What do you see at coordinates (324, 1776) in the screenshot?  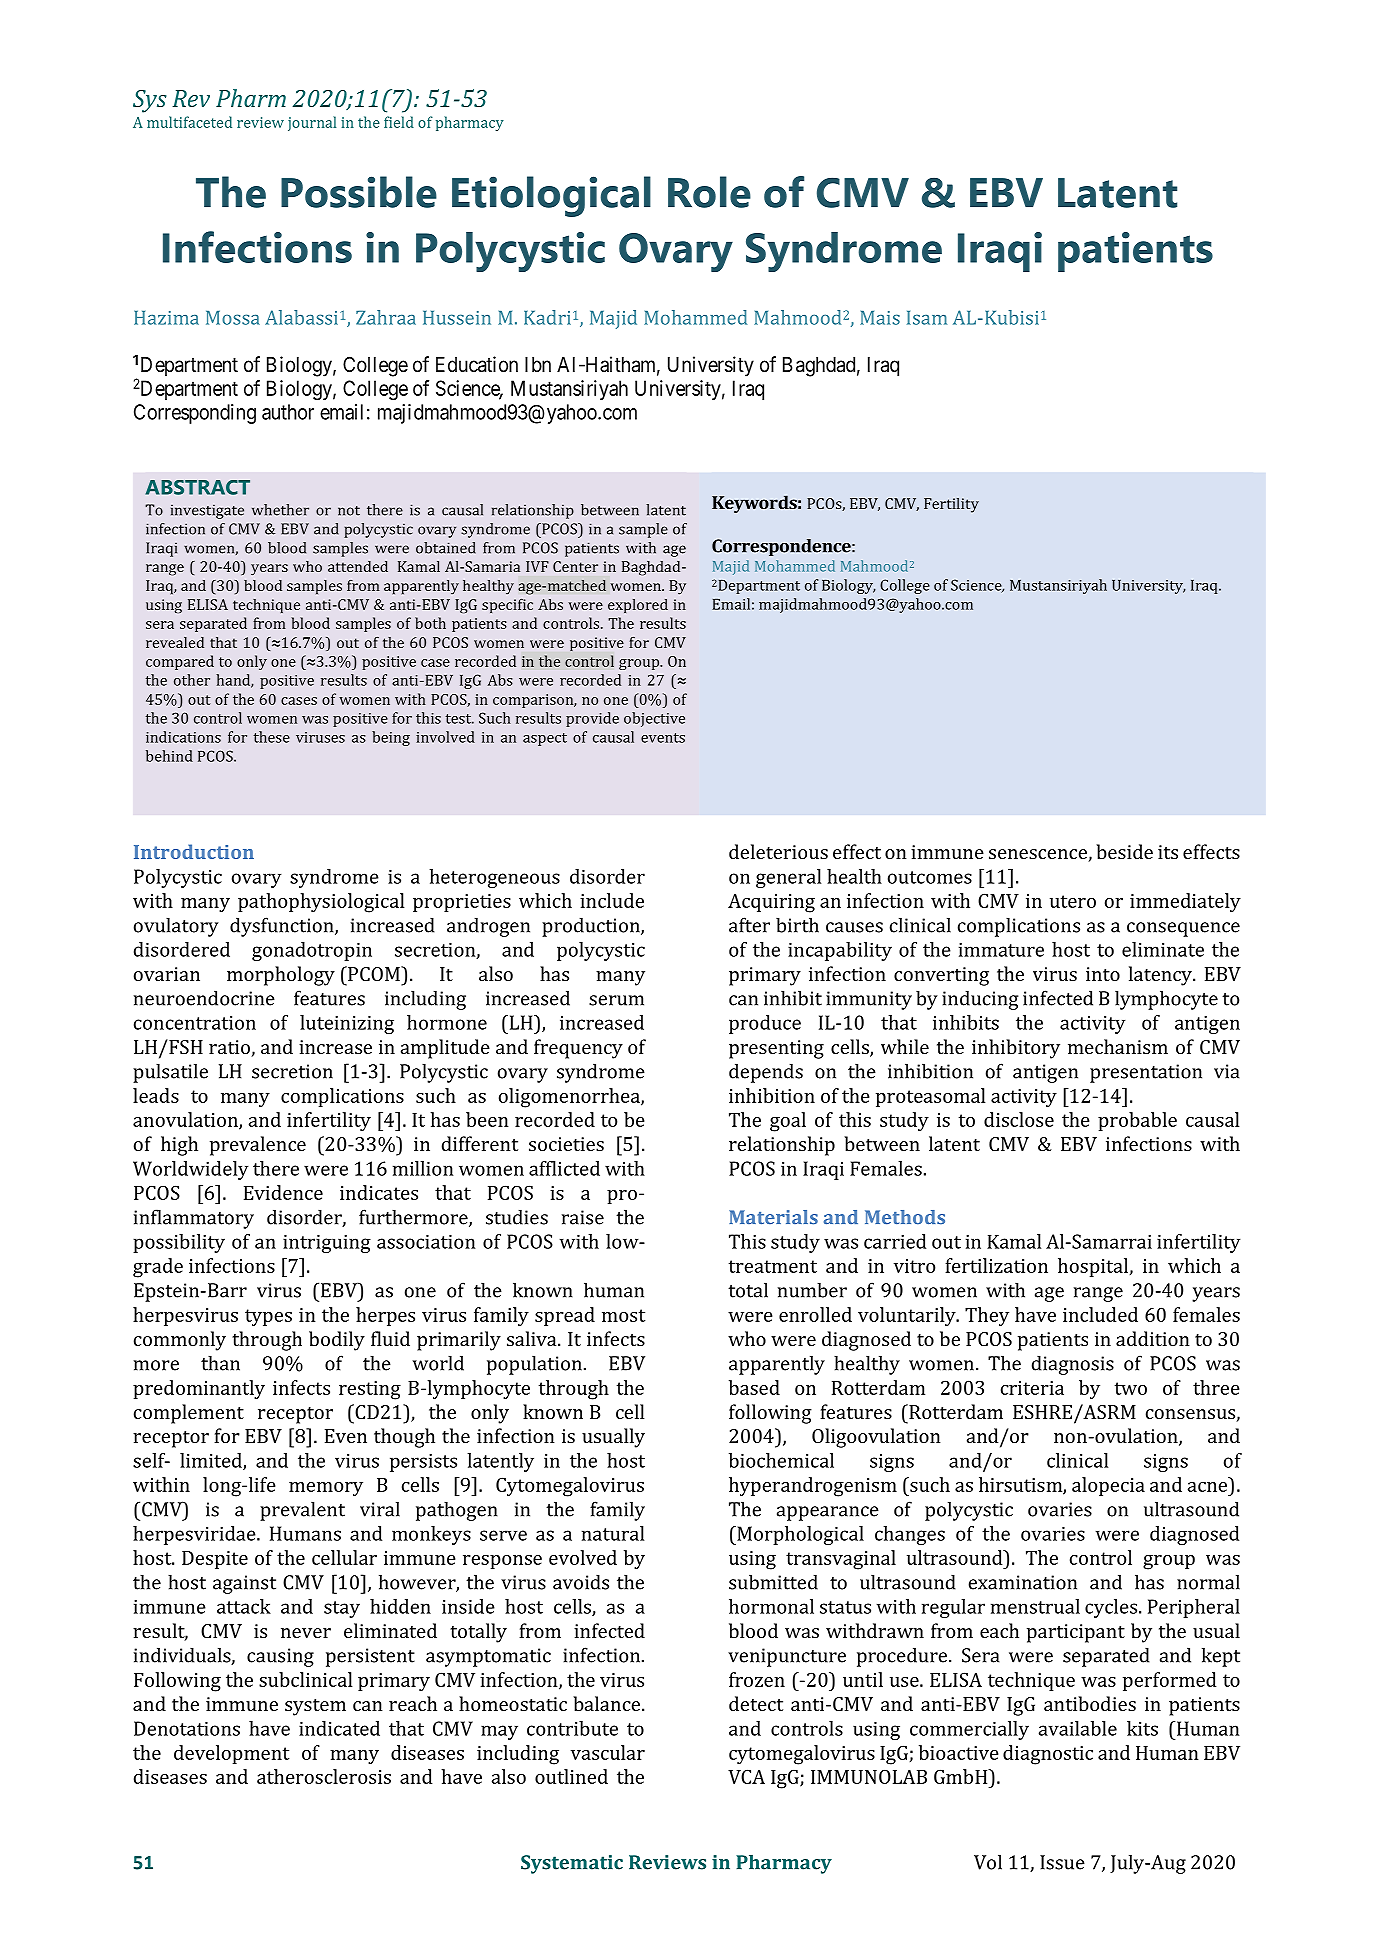 I see `atherosclerosis` at bounding box center [324, 1776].
